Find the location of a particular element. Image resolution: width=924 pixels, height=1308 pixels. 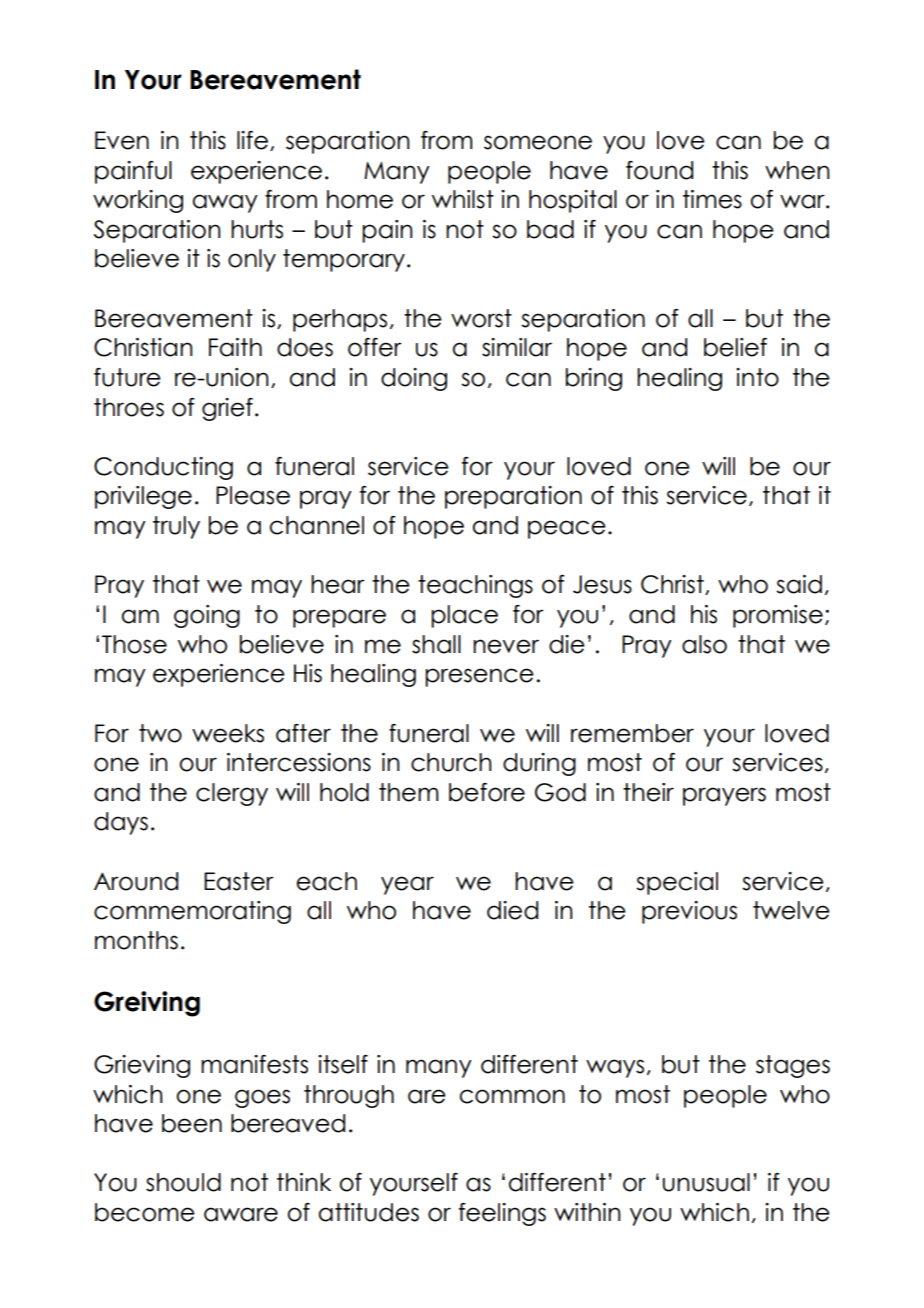

should is located at coordinates (183, 1182).
